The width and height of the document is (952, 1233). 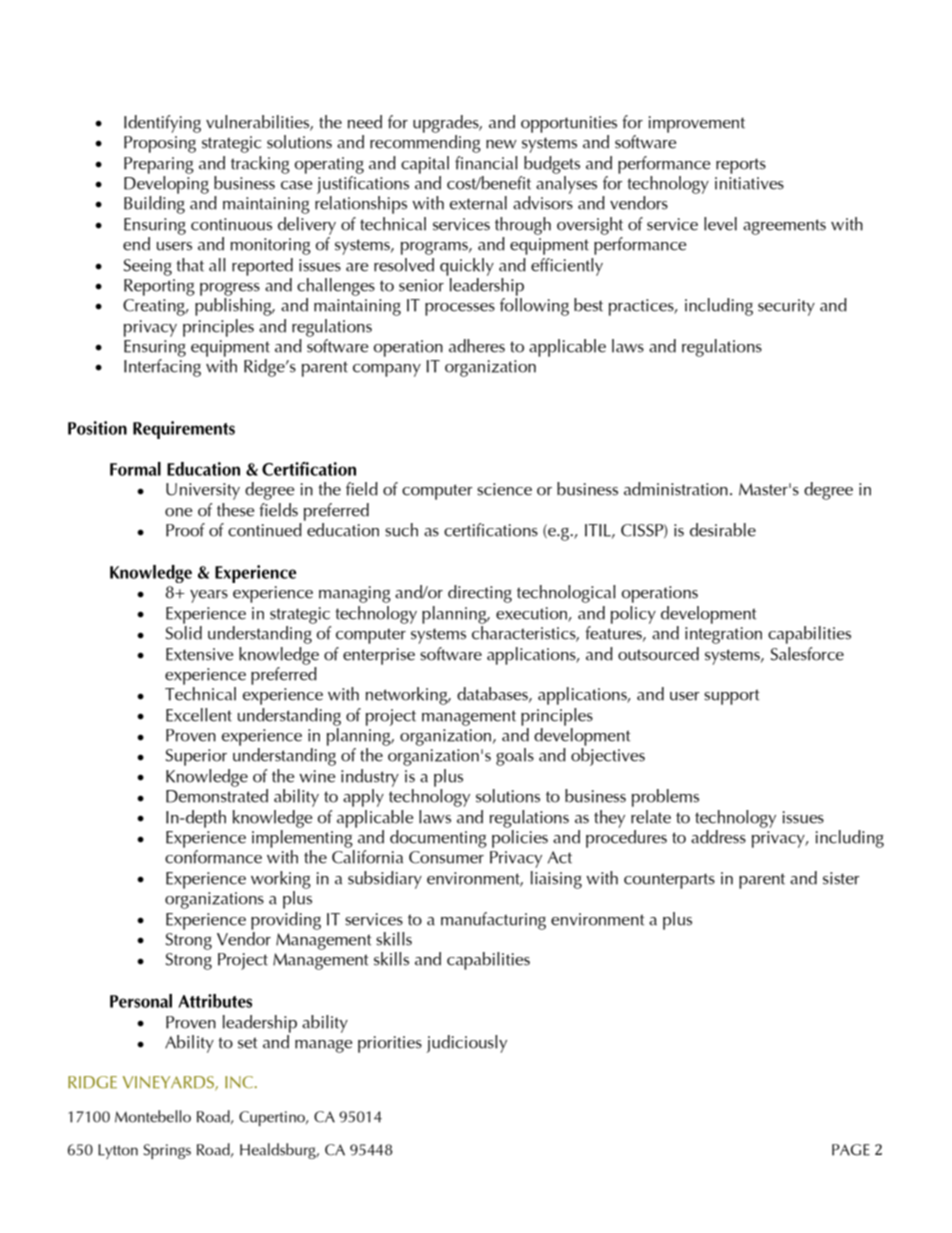 What do you see at coordinates (160, 144) in the document?
I see `Proposing` at bounding box center [160, 144].
